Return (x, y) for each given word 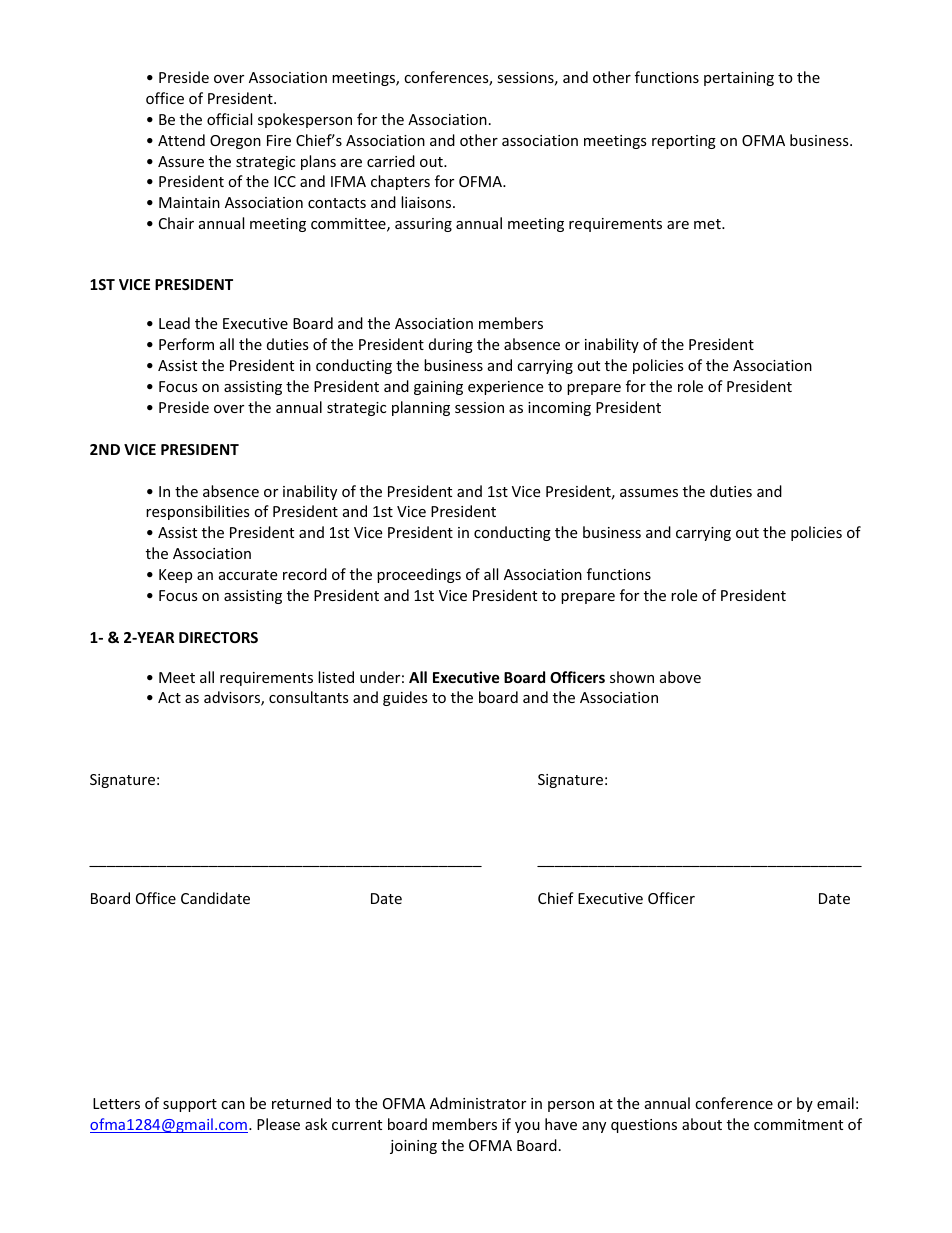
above (680, 677)
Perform (186, 344)
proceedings (419, 575)
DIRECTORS (218, 637)
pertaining (739, 79)
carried (391, 161)
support (190, 1105)
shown (632, 677)
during (451, 345)
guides (405, 698)
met (708, 224)
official (229, 119)
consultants (309, 697)
